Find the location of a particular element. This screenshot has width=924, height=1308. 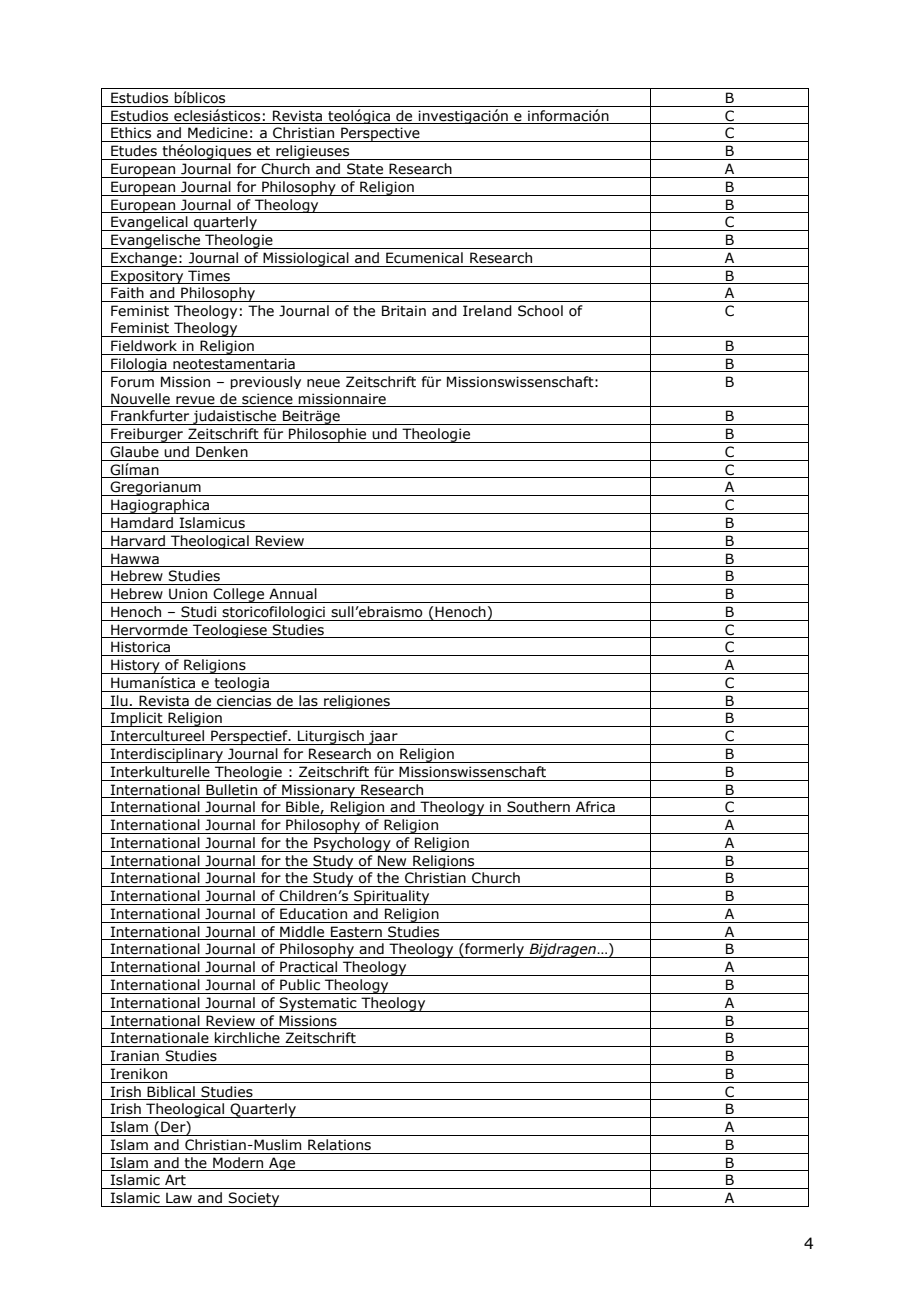

School is located at coordinates (540, 311).
